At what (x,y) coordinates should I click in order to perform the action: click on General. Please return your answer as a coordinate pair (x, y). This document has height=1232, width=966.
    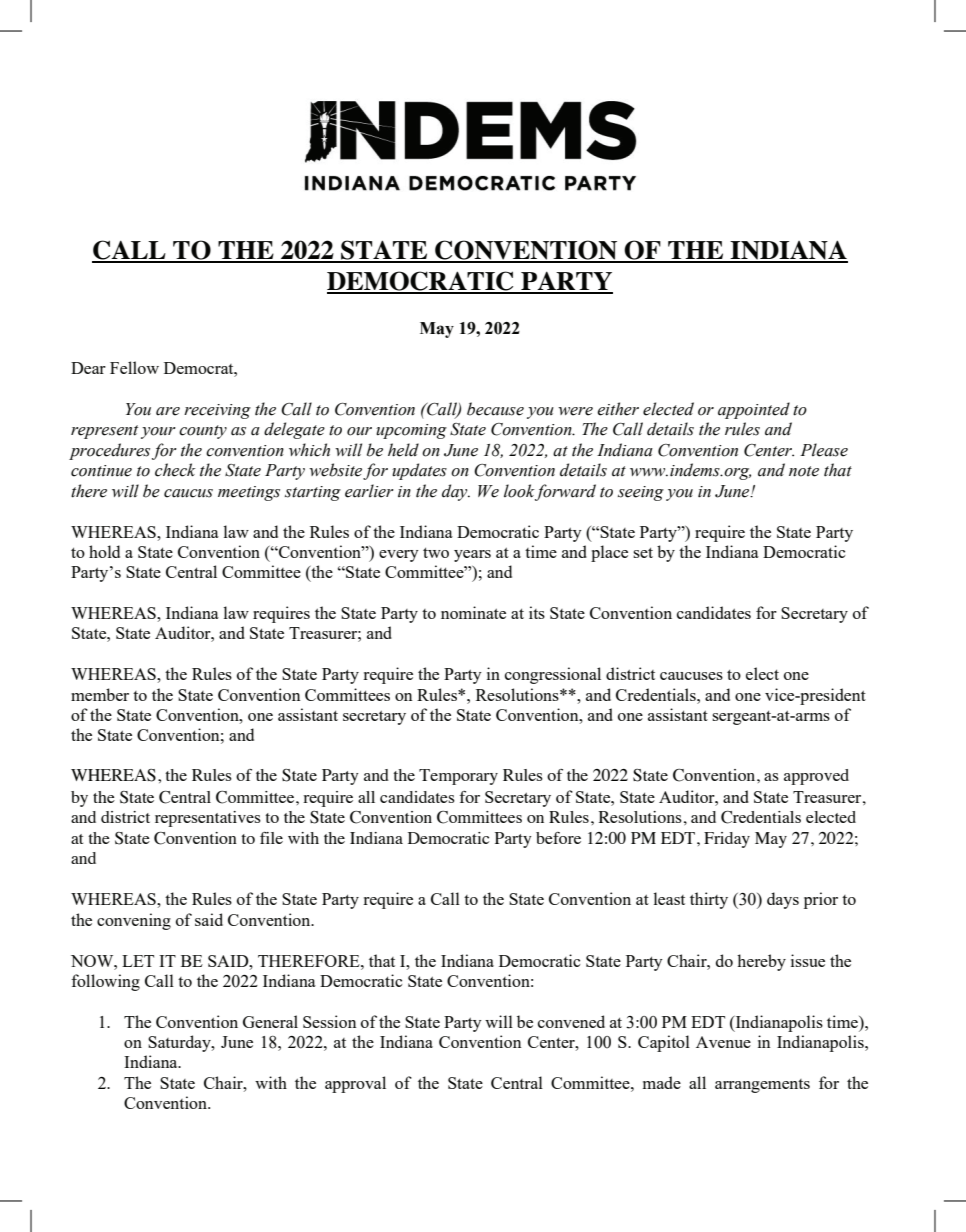
    Looking at the image, I should click on (270, 1021).
